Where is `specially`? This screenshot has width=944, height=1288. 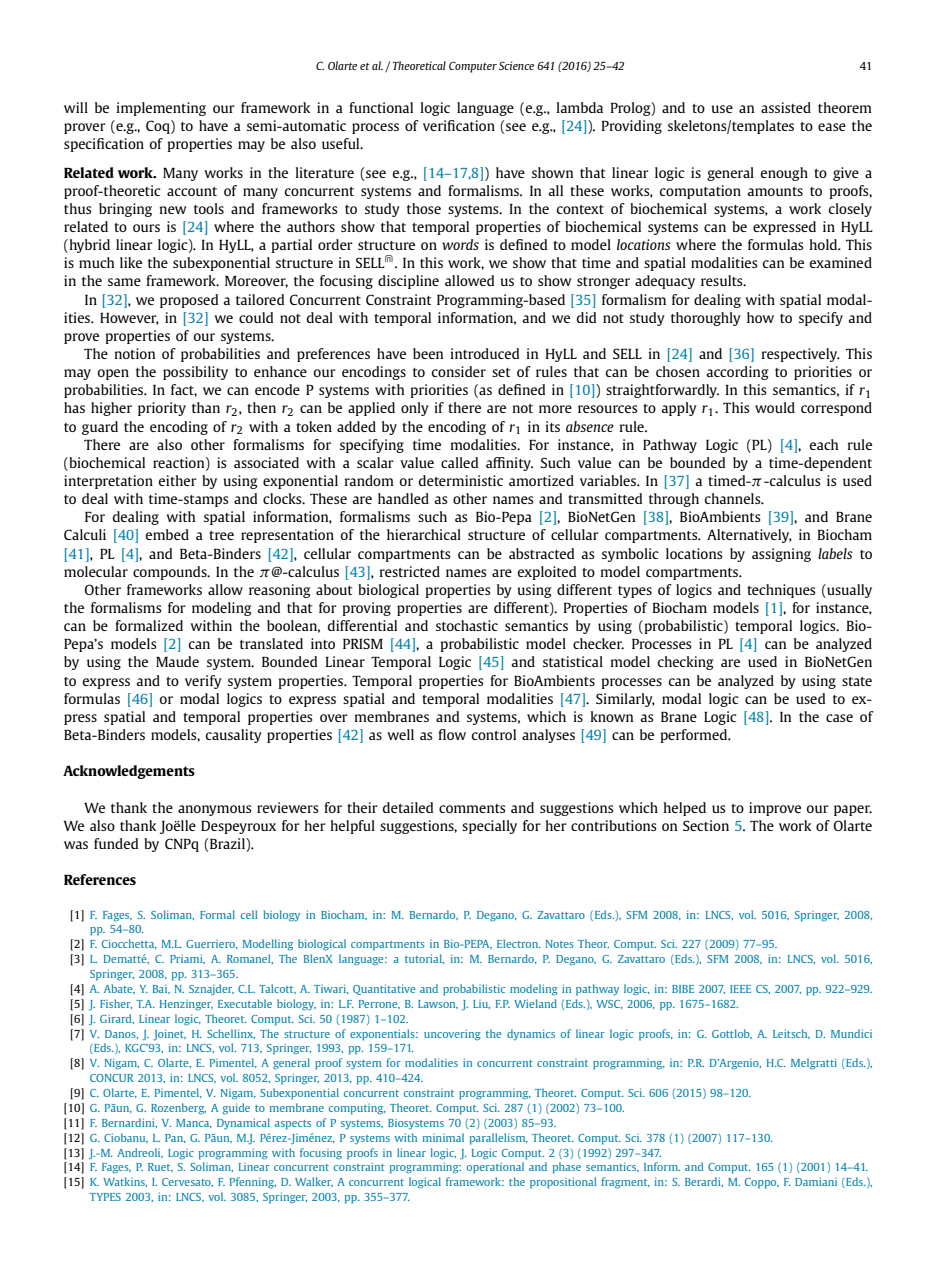 specially is located at coordinates (489, 827).
